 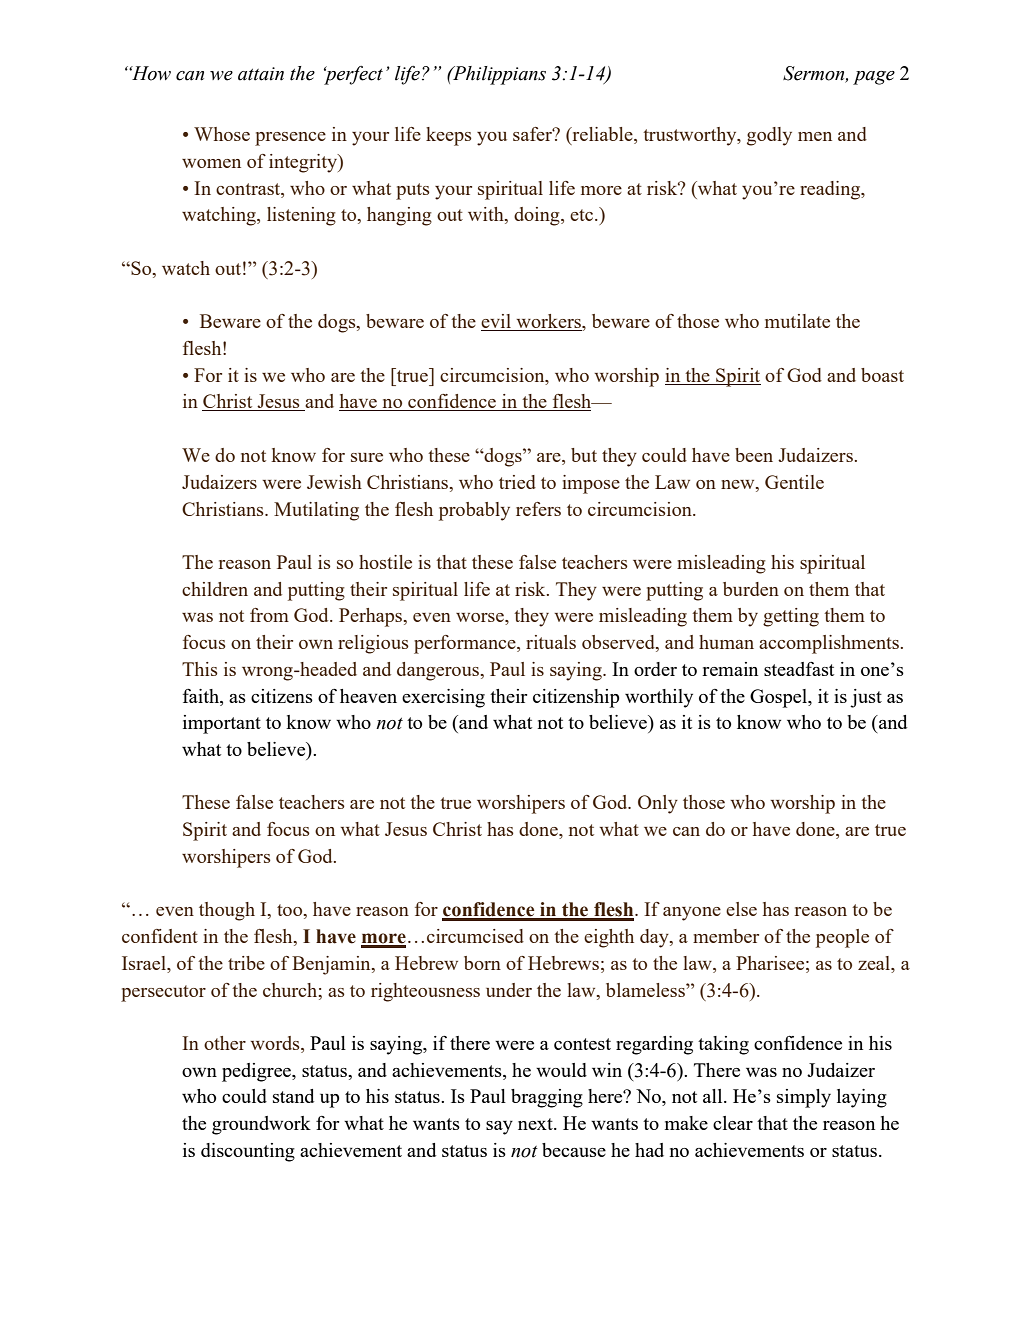 I want to click on simply, so click(x=804, y=1098).
